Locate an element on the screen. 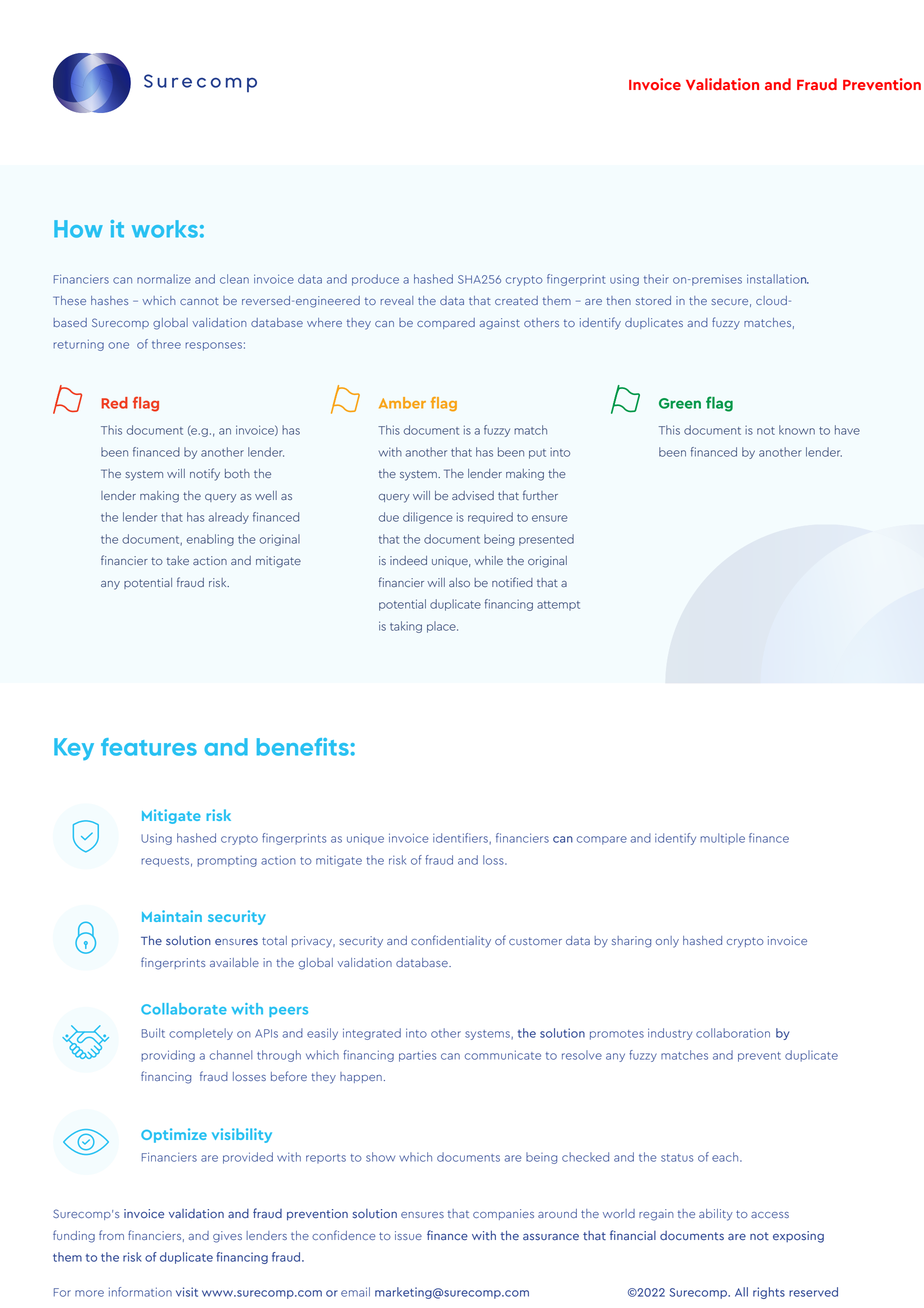 This screenshot has width=924, height=1308. installation is located at coordinates (778, 279).
